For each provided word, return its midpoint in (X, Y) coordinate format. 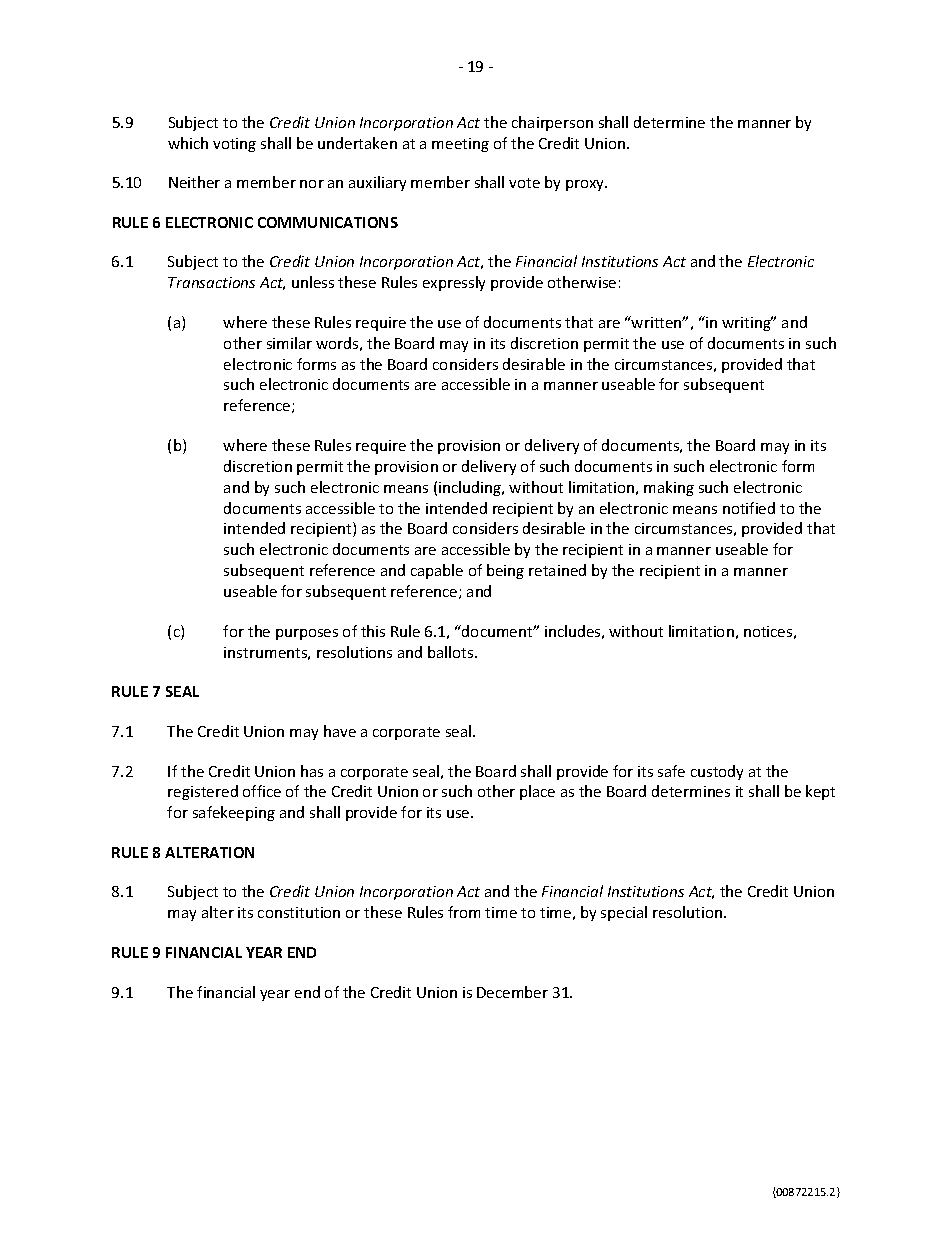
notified (749, 508)
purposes (307, 634)
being (505, 571)
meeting (460, 145)
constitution (299, 912)
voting (234, 145)
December (512, 992)
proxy (586, 185)
